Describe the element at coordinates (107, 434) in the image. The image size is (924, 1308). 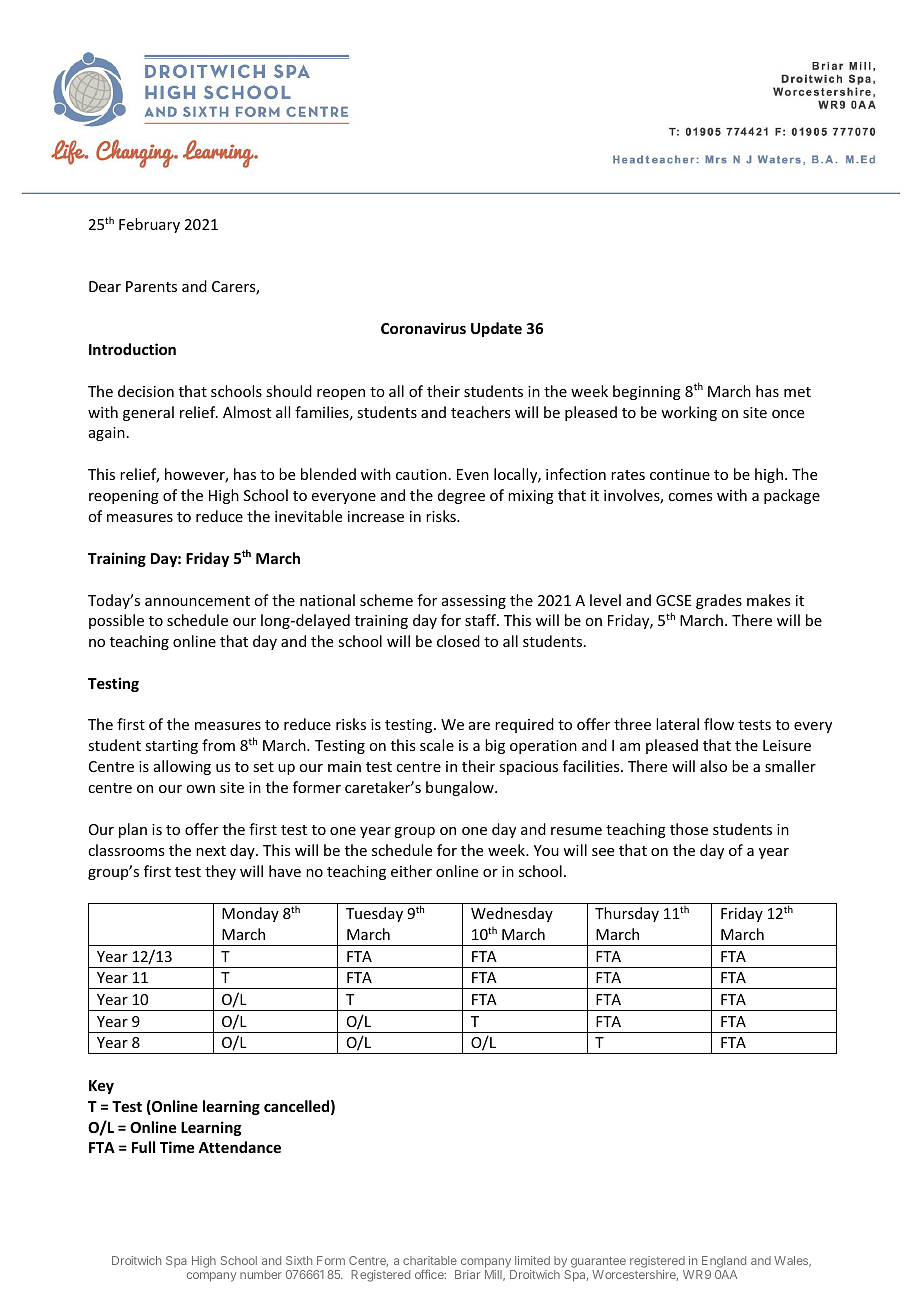
I see `again` at that location.
